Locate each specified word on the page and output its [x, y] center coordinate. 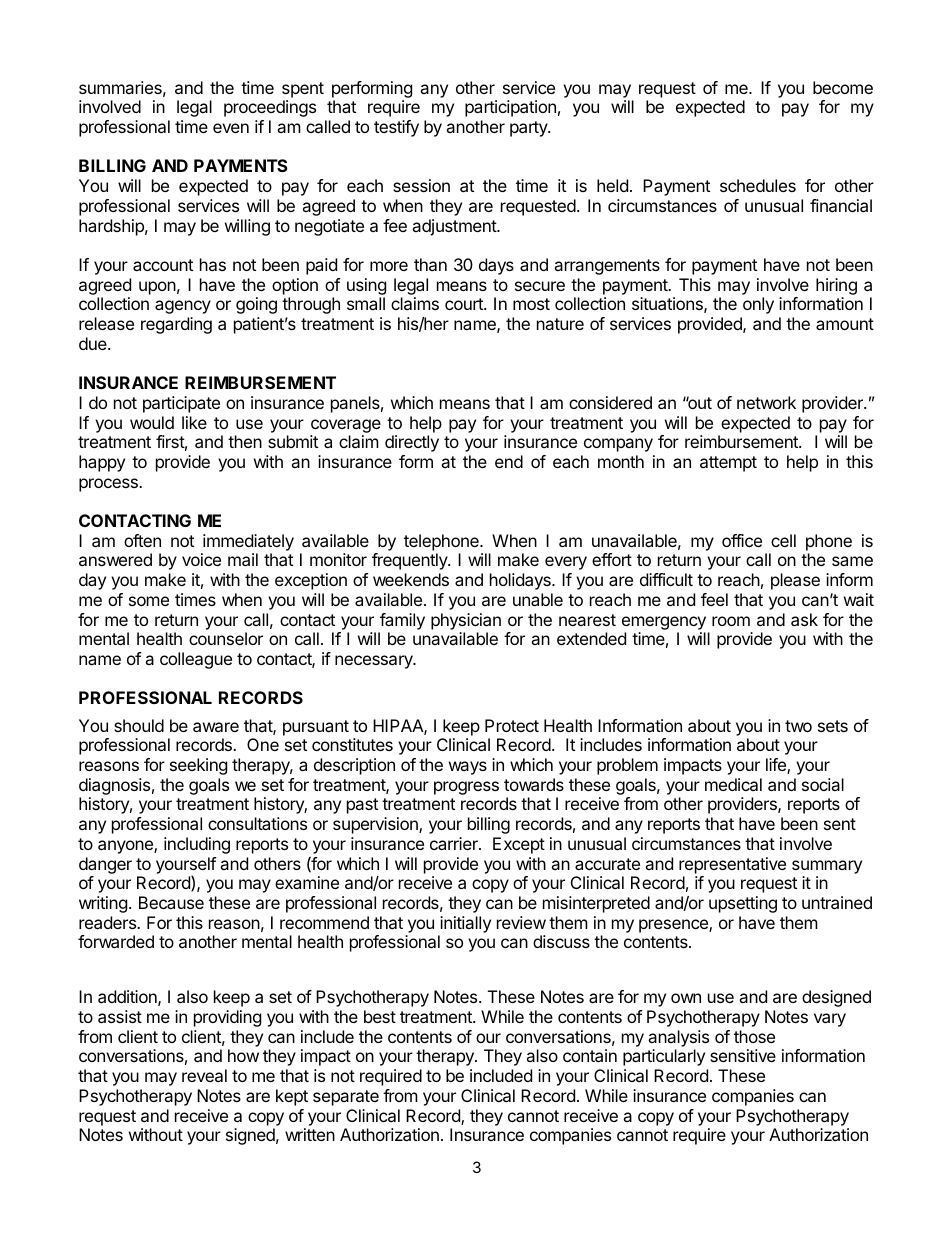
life [777, 766]
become [843, 87]
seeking [198, 766]
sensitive [743, 1055]
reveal [204, 1075]
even [231, 128]
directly [412, 443]
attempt [728, 464]
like [194, 422]
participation [510, 108]
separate [346, 1098]
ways [468, 768]
